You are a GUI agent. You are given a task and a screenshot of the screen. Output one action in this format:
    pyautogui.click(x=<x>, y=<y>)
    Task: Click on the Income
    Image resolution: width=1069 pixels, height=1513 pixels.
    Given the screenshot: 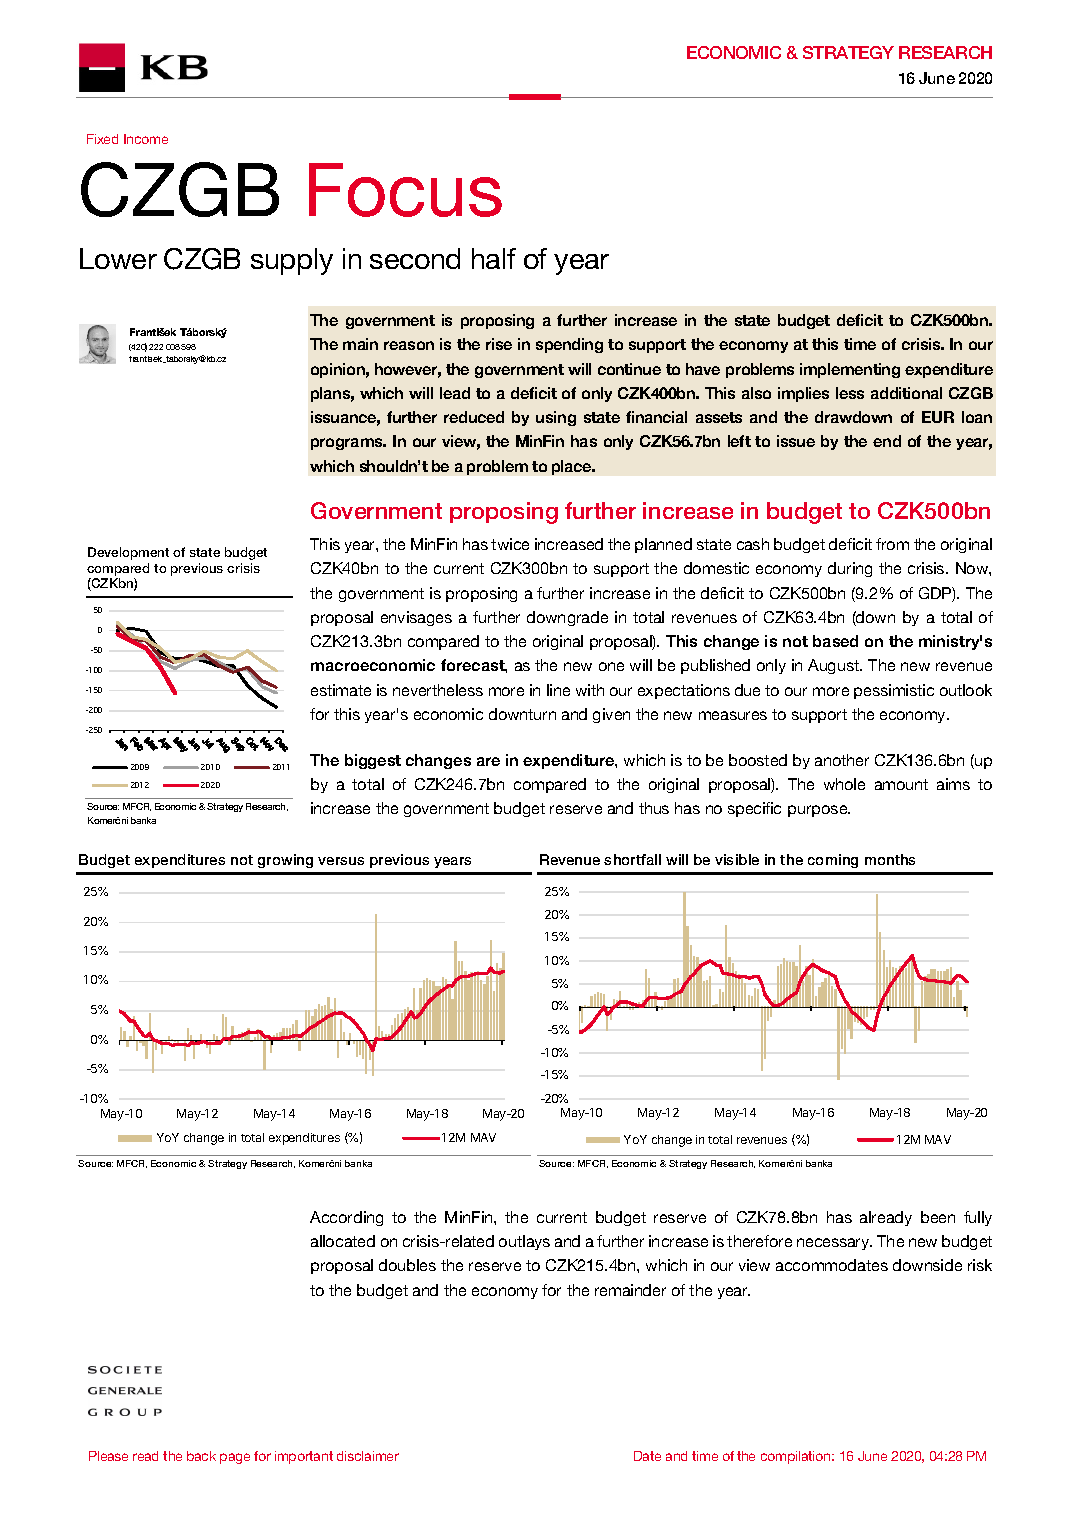 What is the action you would take?
    pyautogui.click(x=146, y=139)
